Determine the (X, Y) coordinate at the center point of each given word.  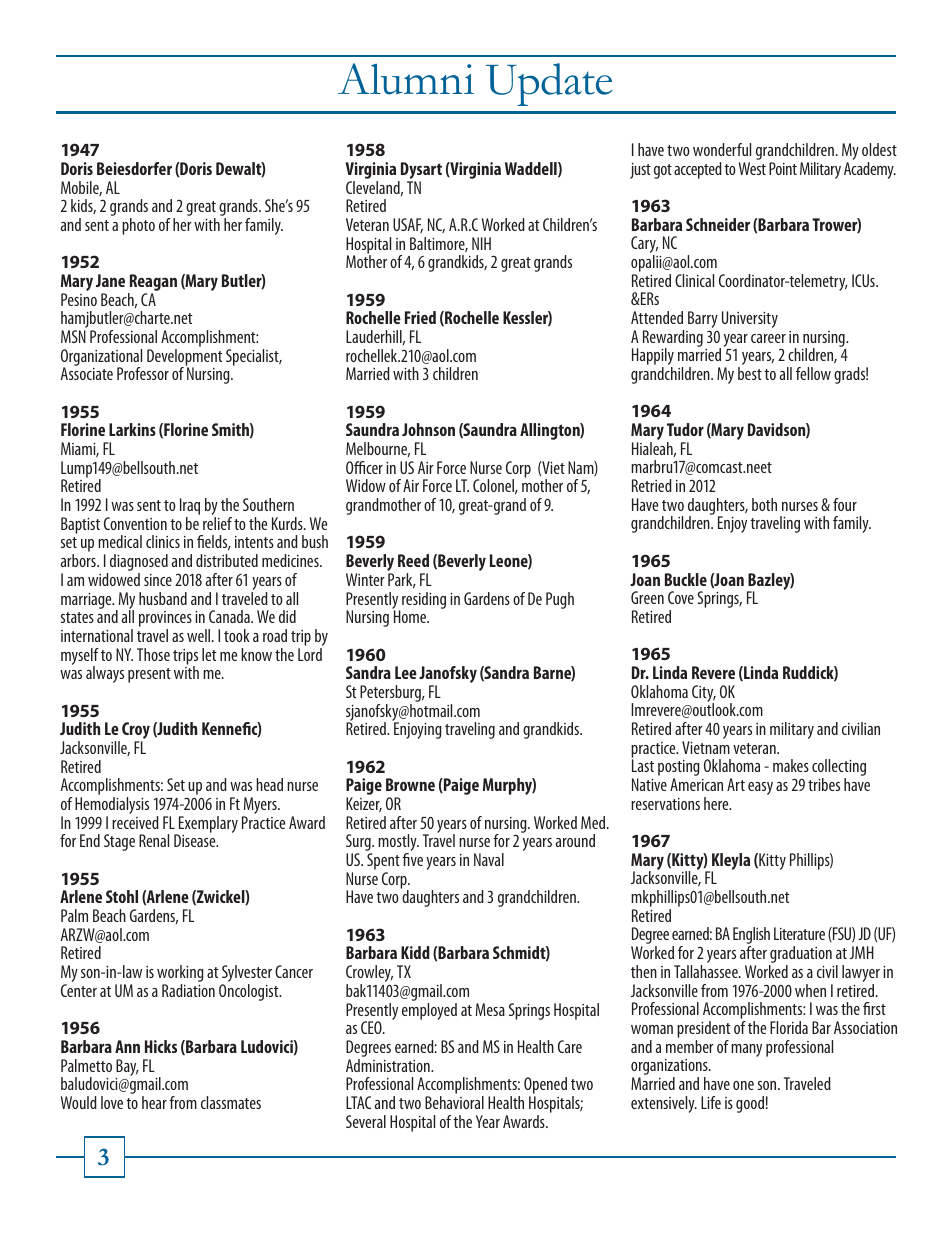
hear (154, 1102)
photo (138, 226)
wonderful (722, 149)
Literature (799, 933)
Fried (420, 317)
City (704, 695)
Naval (489, 859)
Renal (154, 840)
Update (549, 84)
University (750, 319)
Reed (413, 560)
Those (153, 654)
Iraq (190, 508)
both (764, 504)
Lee (406, 672)
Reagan (152, 284)
